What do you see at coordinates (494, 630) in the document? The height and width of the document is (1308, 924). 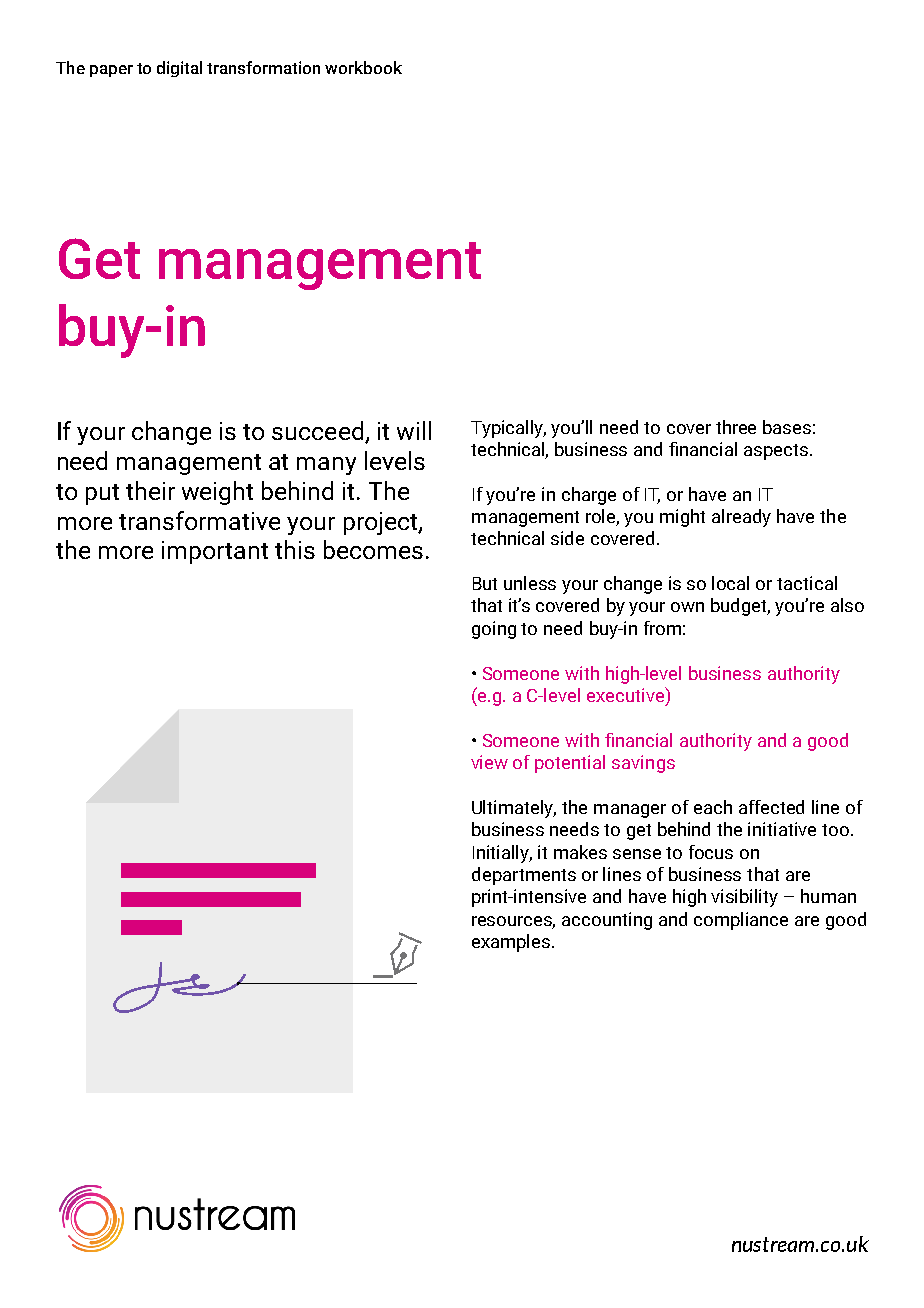 I see `going` at bounding box center [494, 630].
